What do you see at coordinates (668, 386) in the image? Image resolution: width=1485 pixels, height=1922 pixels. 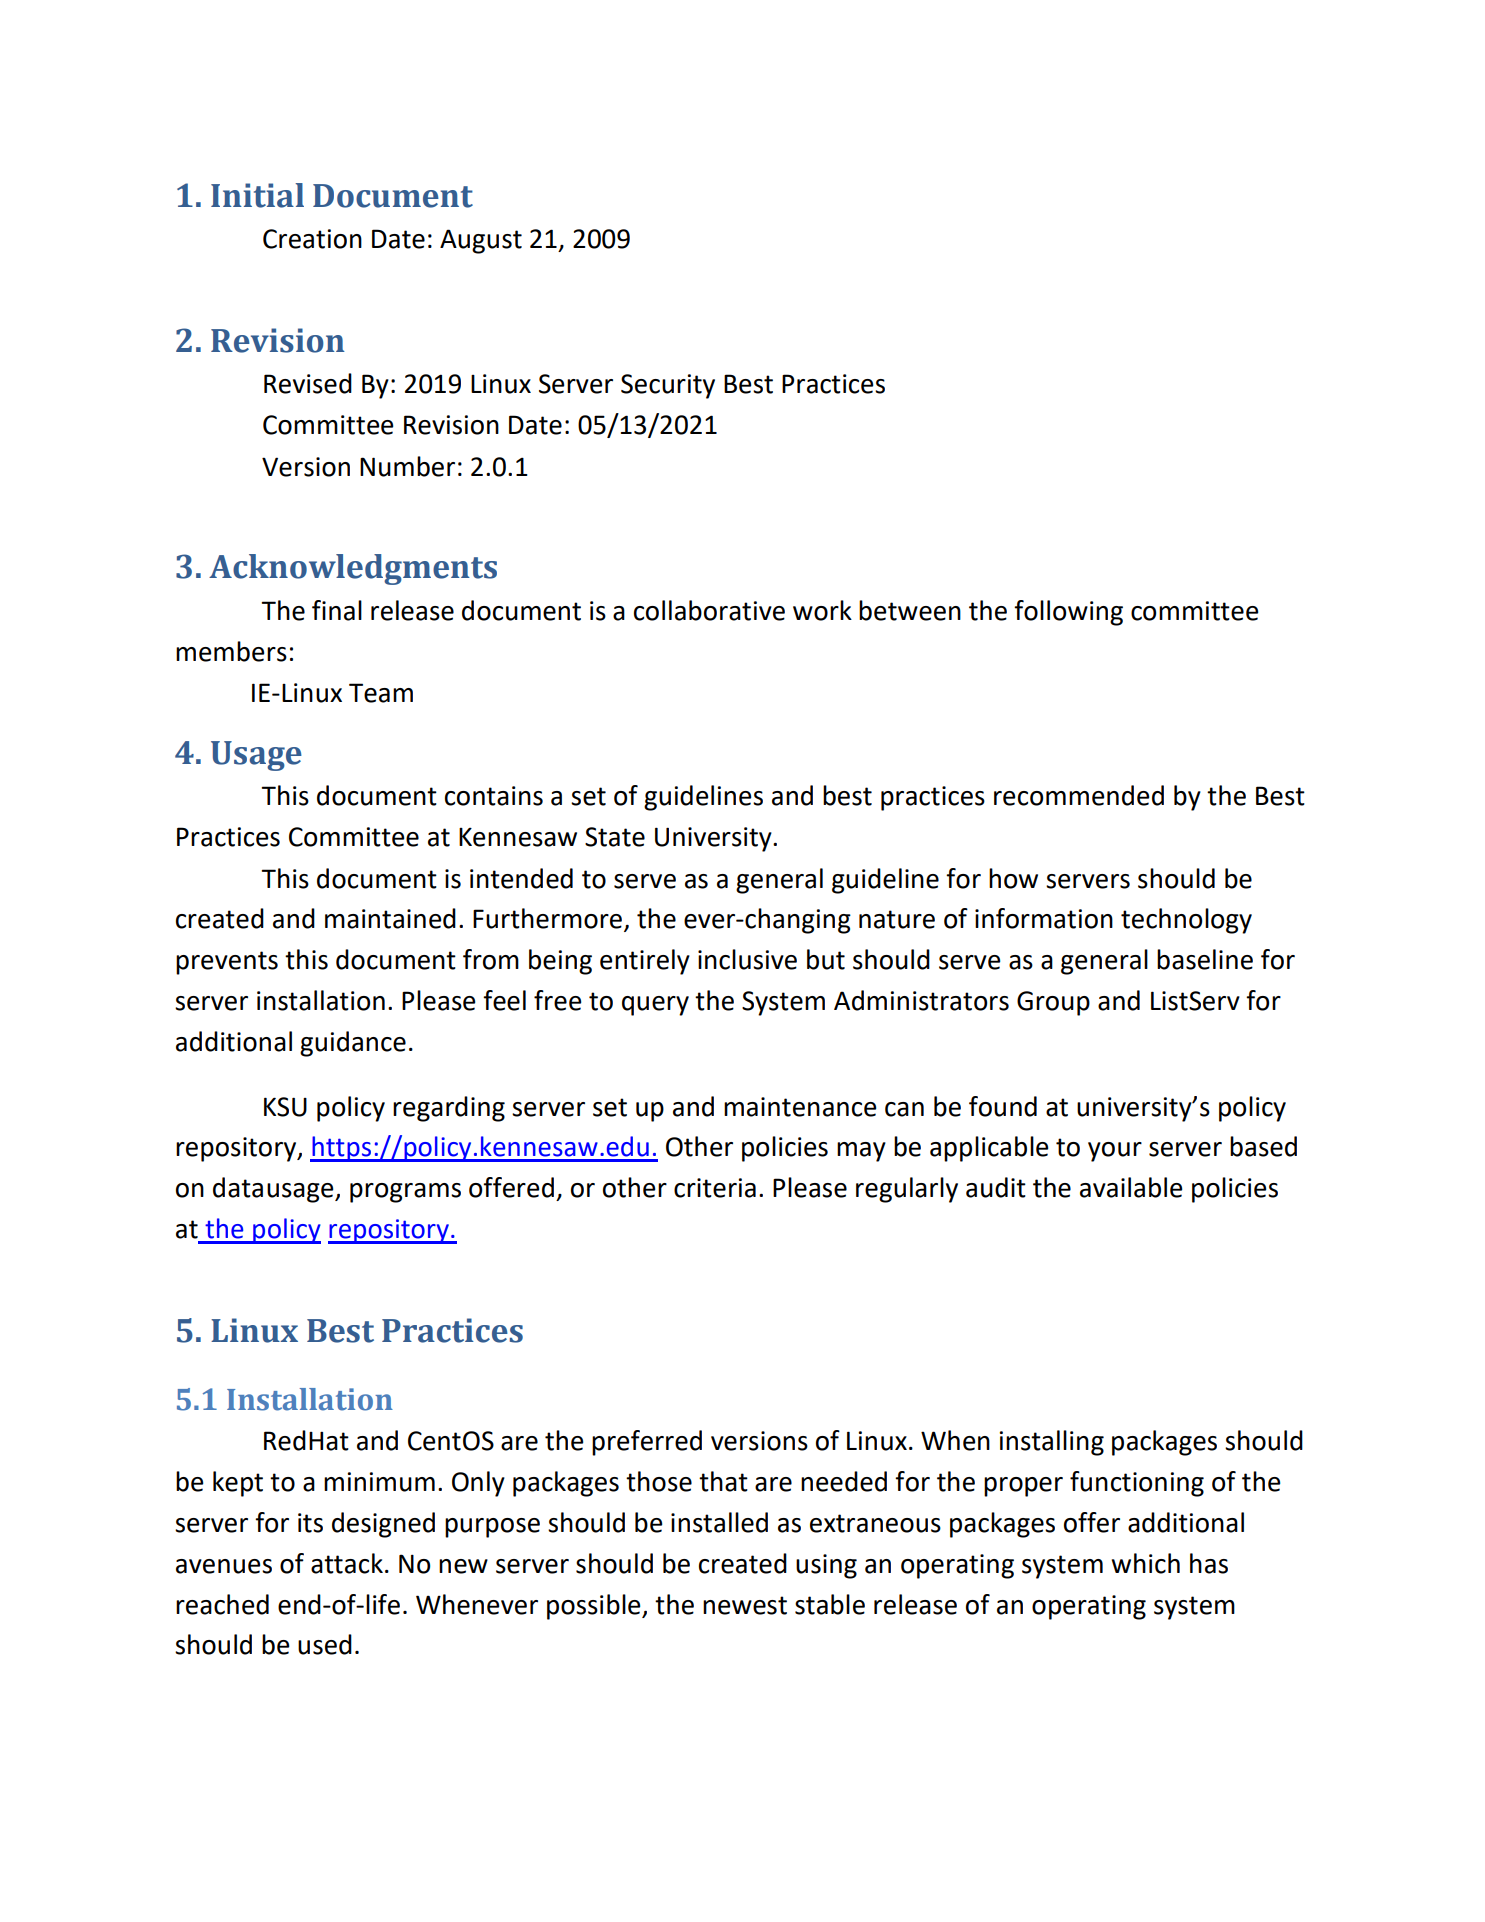 I see `Security` at bounding box center [668, 386].
